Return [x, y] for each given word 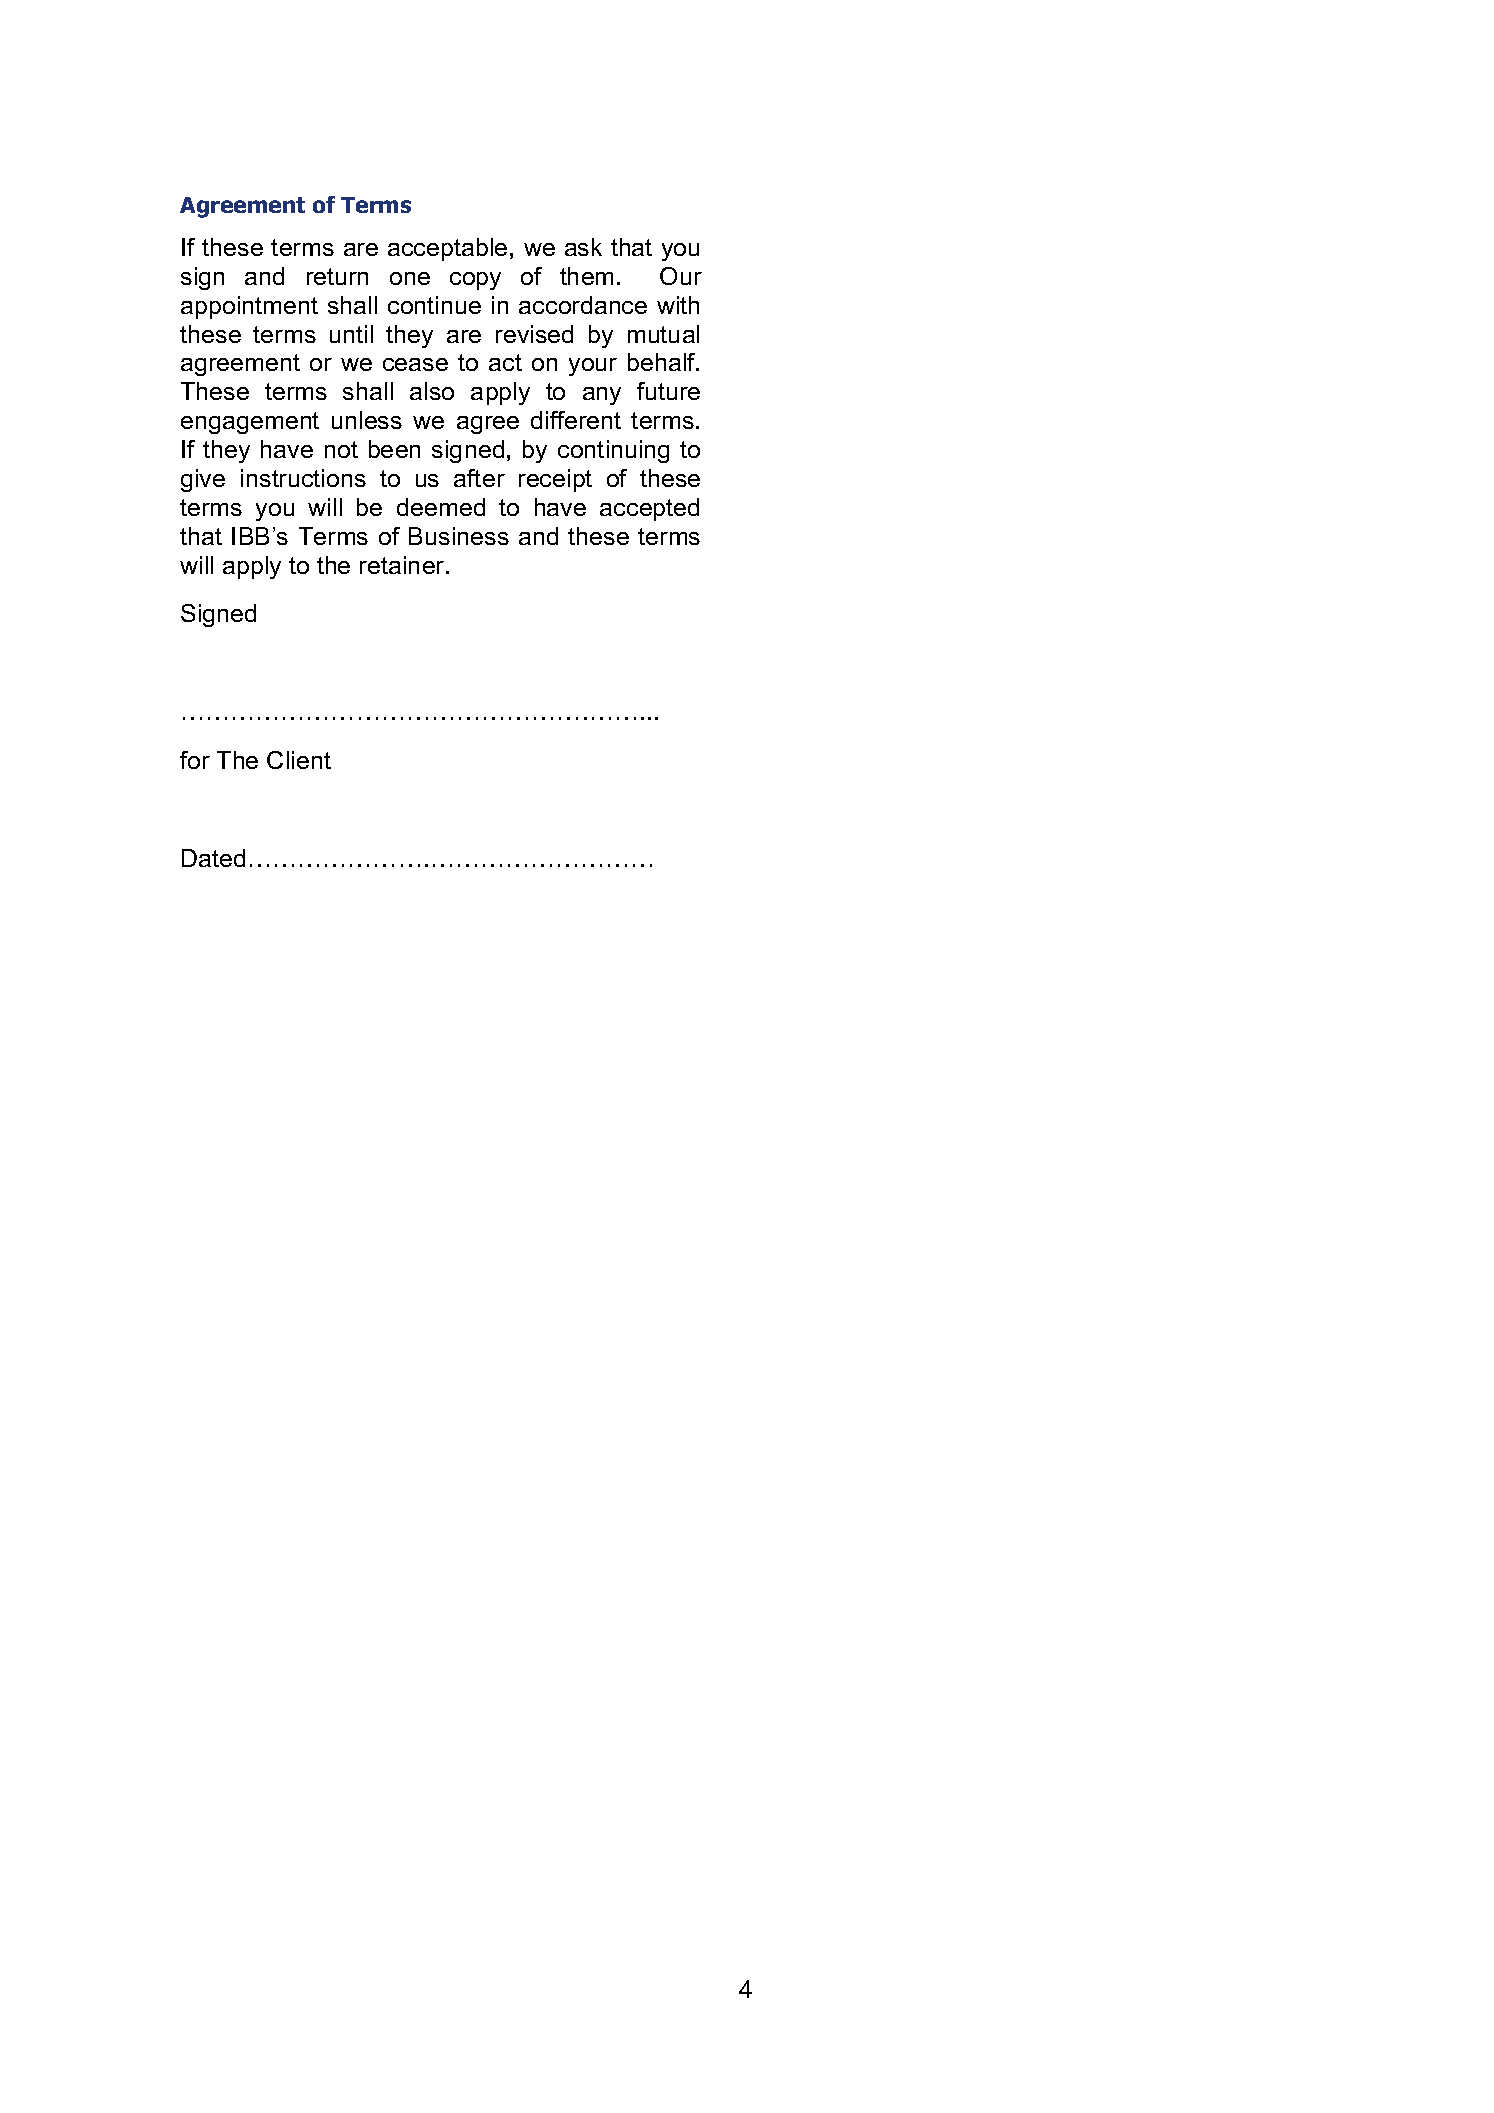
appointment [249, 307]
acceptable [447, 249]
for [195, 760]
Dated [213, 858]
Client [299, 760]
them [586, 276]
